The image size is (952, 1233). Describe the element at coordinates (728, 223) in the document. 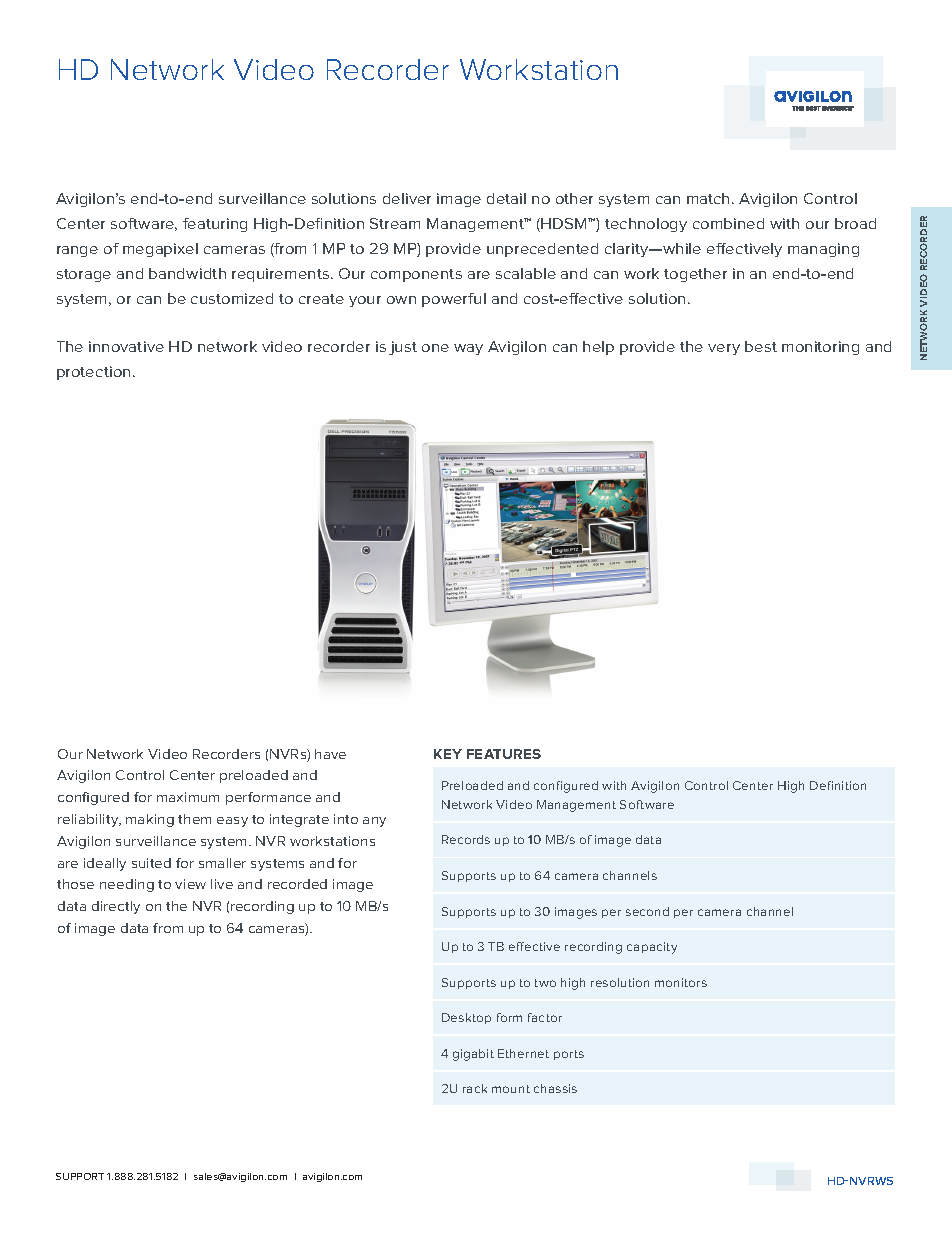

I see `combined` at that location.
